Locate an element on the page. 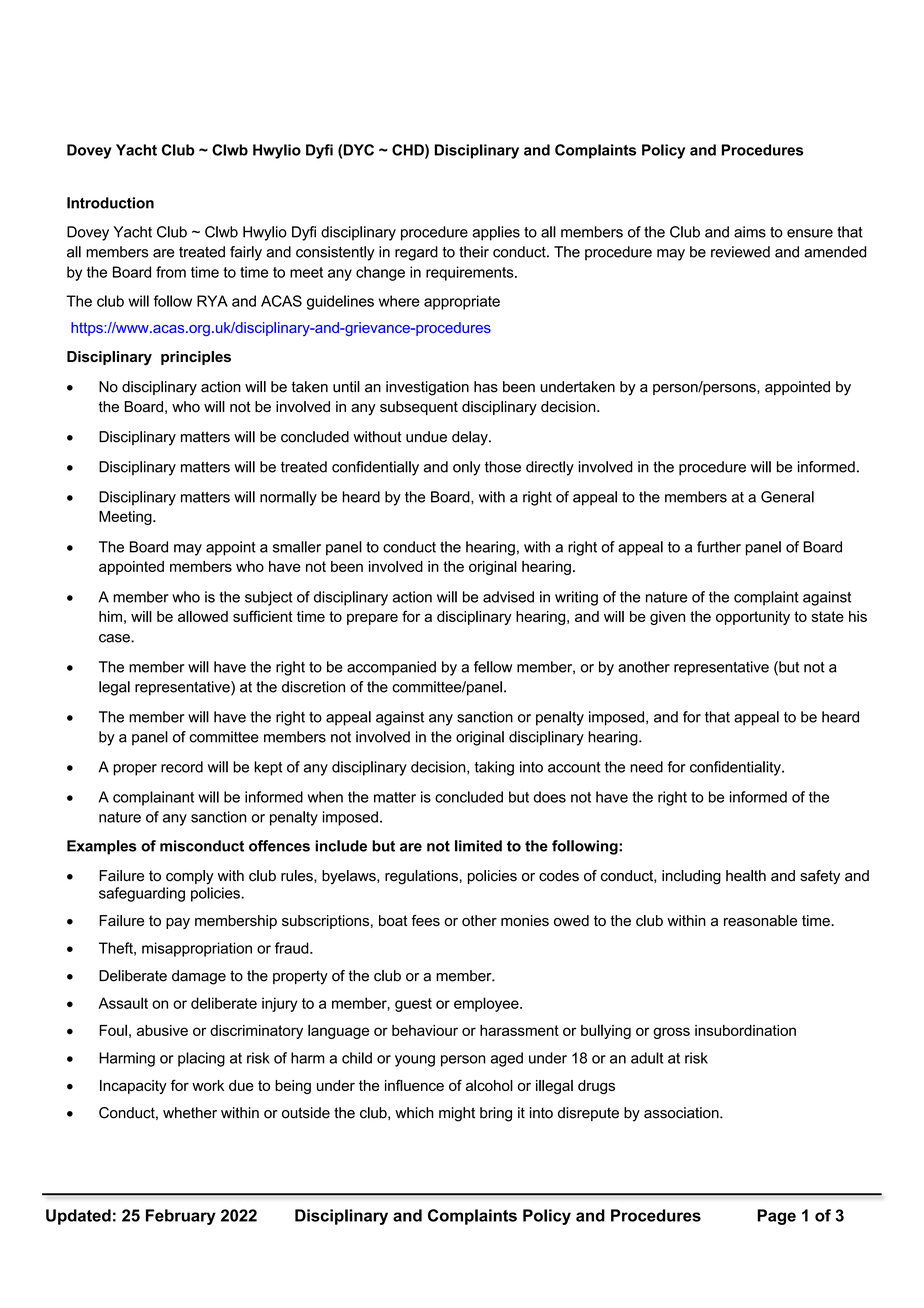  Page is located at coordinates (776, 1217).
